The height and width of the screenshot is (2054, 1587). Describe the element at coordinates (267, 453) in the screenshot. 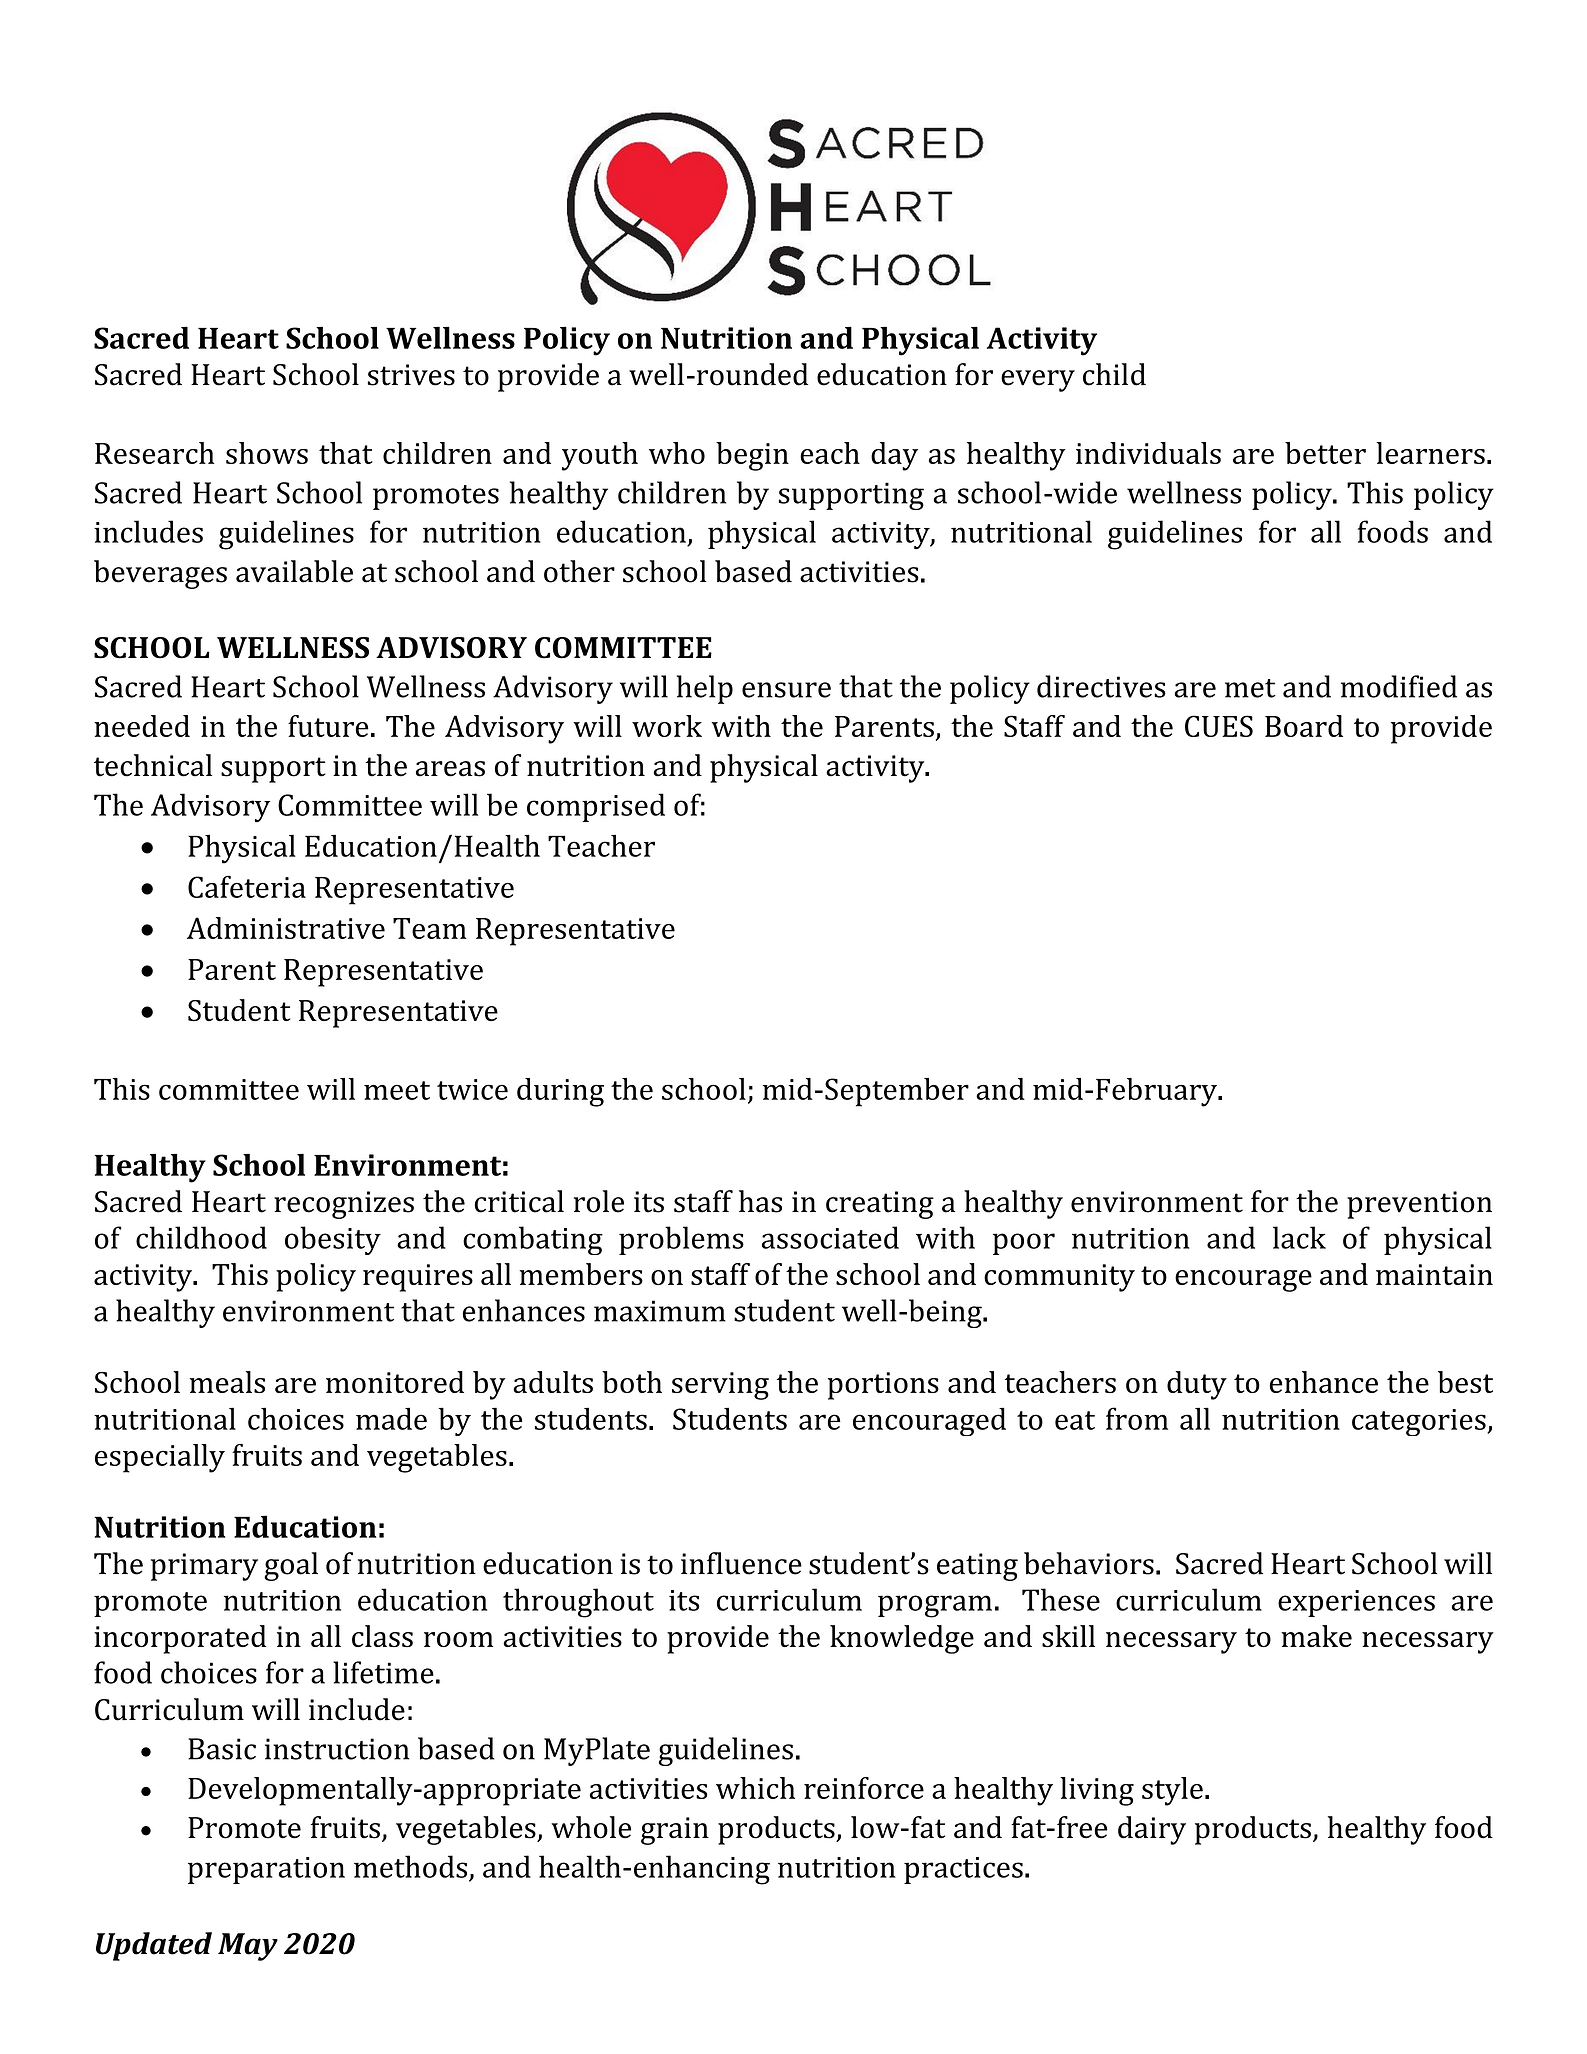

I see `shows` at that location.
